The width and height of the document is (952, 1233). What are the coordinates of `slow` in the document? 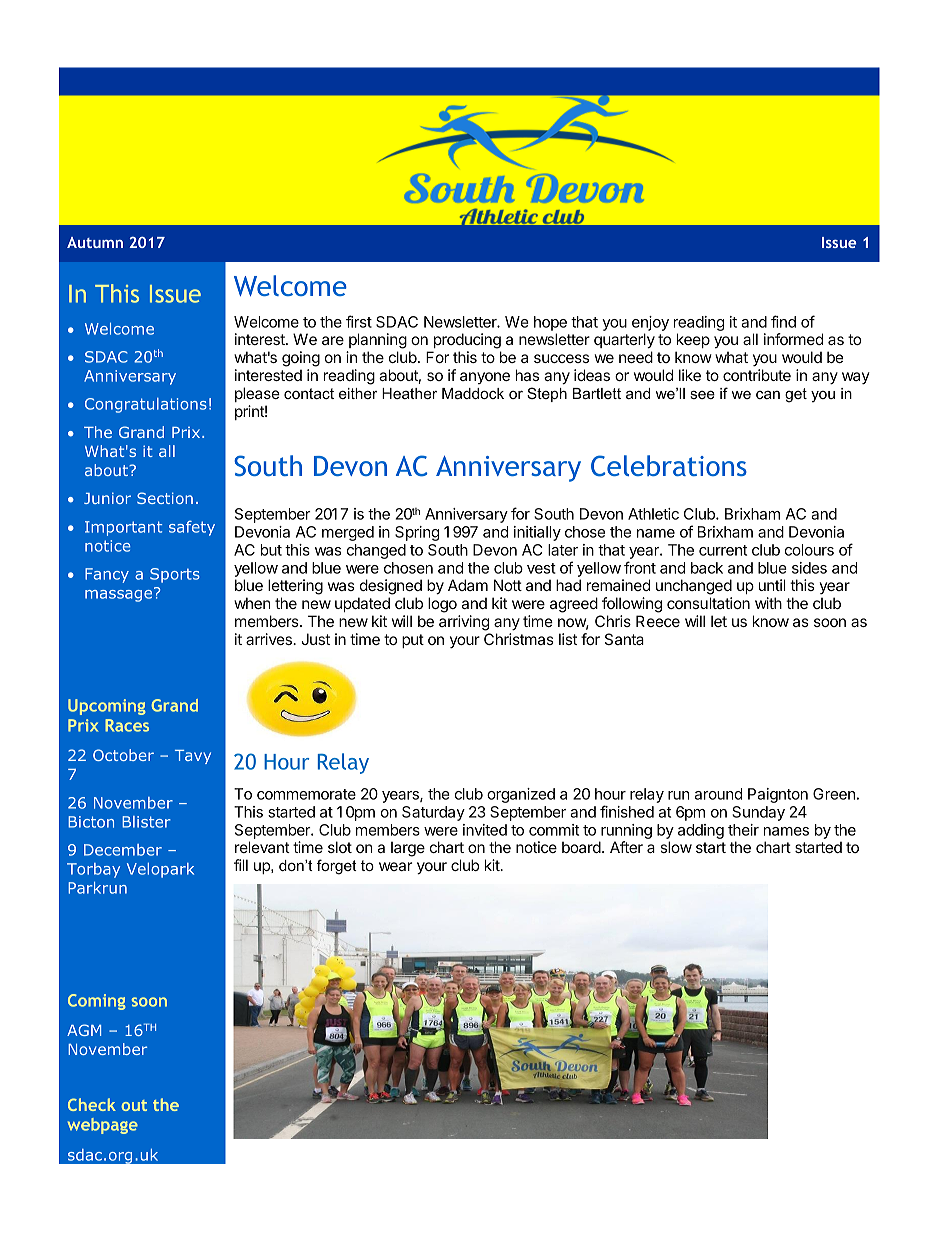 It's located at (676, 847).
